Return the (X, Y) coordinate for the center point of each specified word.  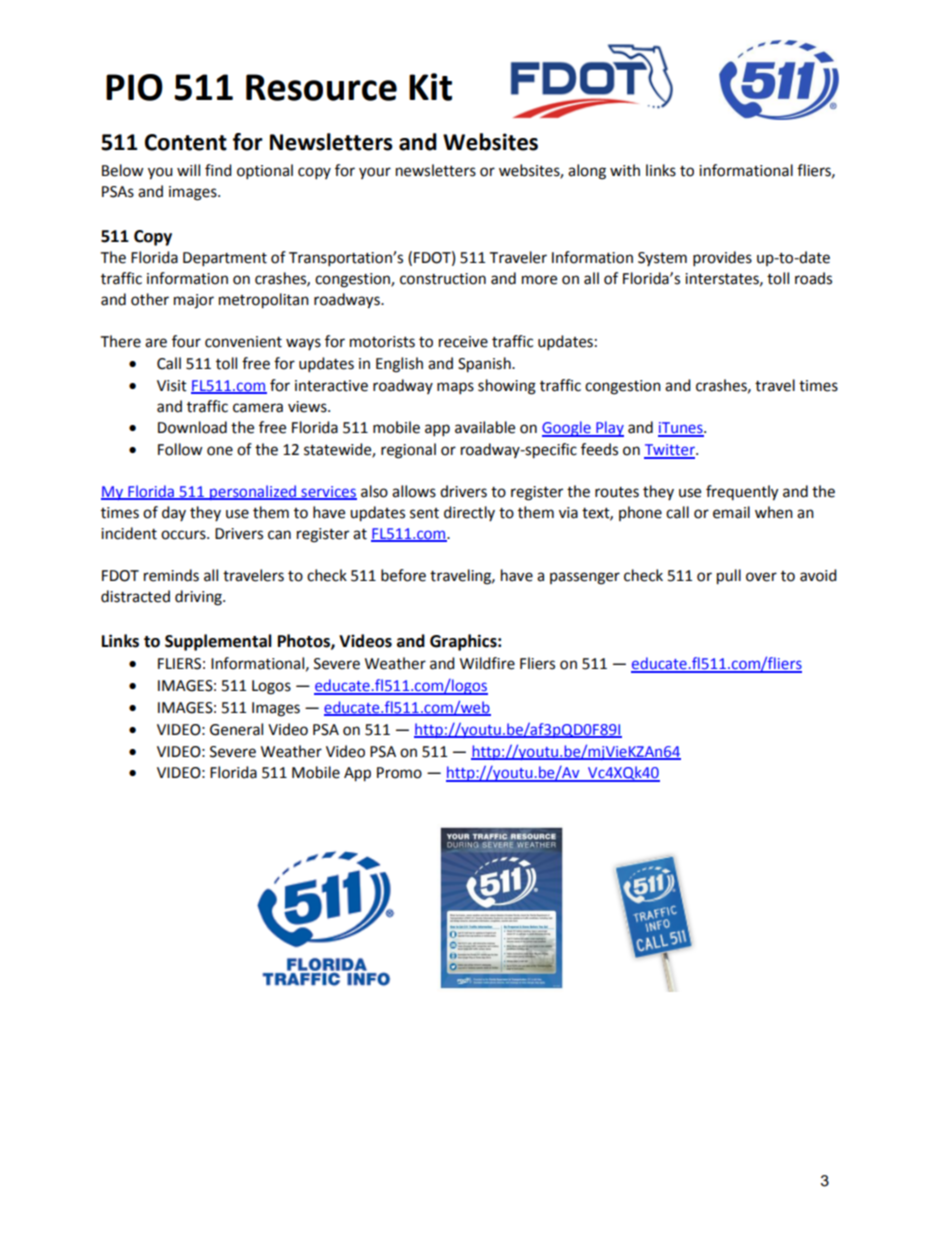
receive (463, 342)
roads (813, 278)
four (186, 341)
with (625, 170)
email (731, 512)
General (236, 729)
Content (186, 142)
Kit (430, 87)
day (174, 513)
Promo (399, 773)
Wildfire (487, 663)
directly (469, 513)
